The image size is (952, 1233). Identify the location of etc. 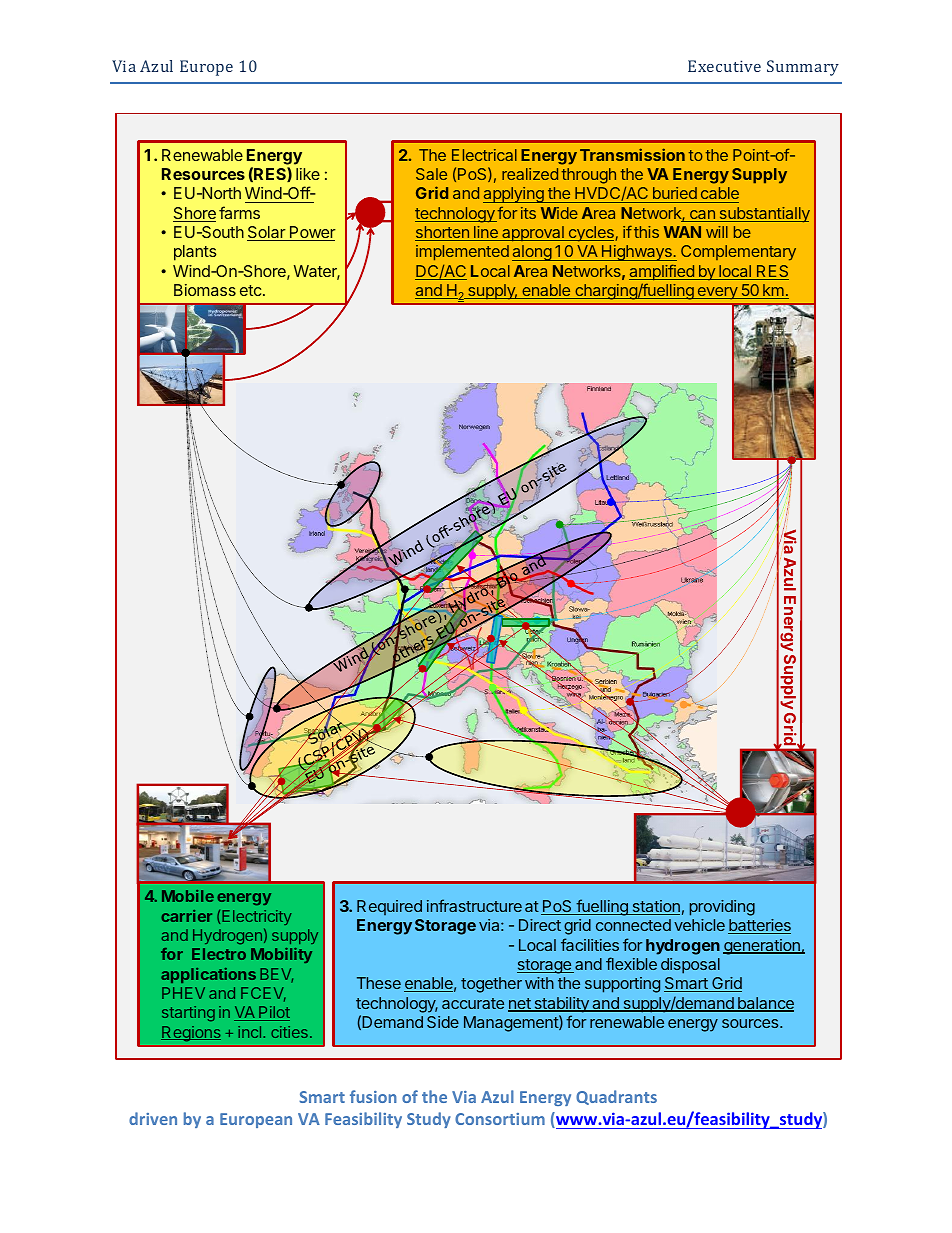
(250, 290).
